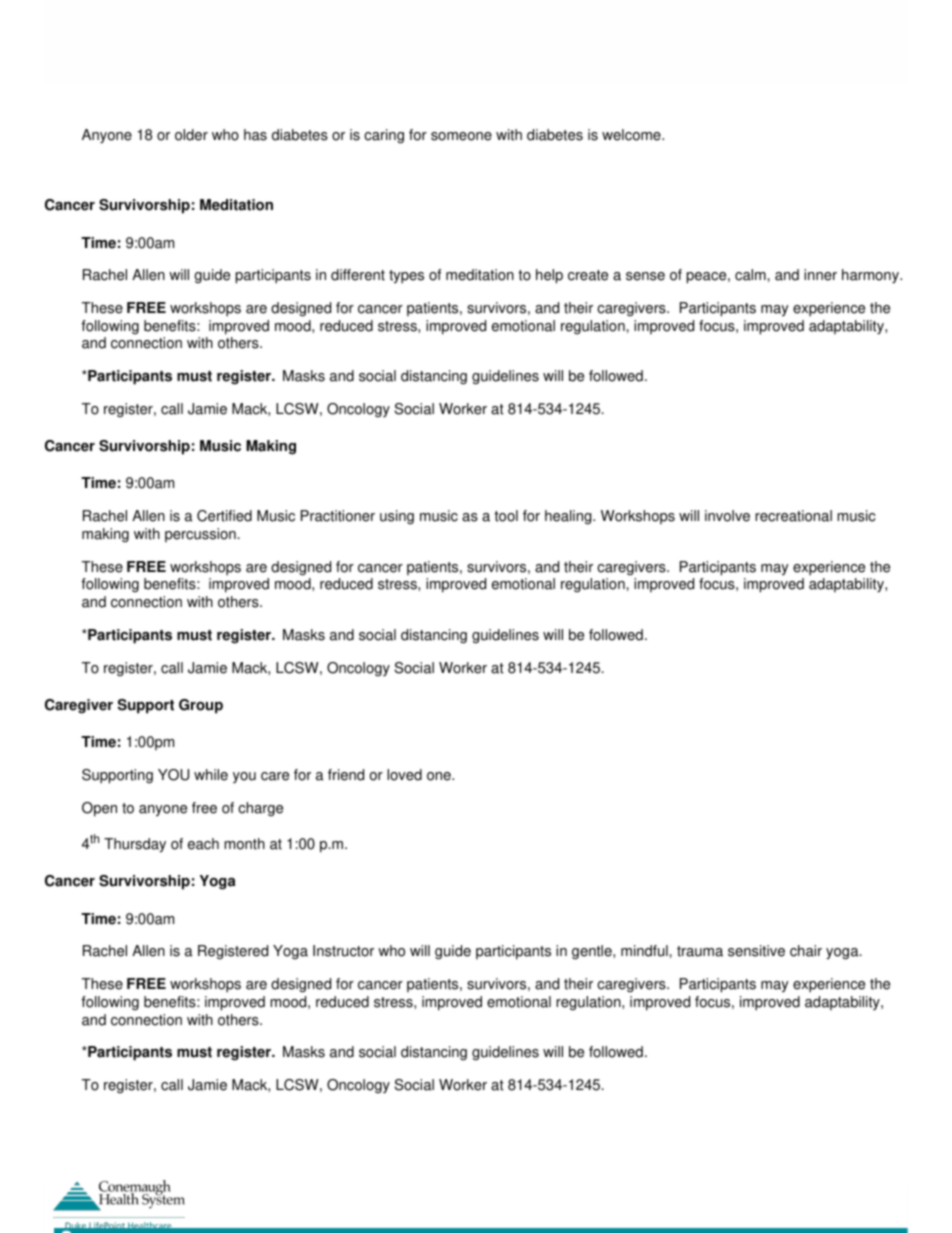 The image size is (952, 1233). What do you see at coordinates (201, 706) in the screenshot?
I see `Group` at bounding box center [201, 706].
